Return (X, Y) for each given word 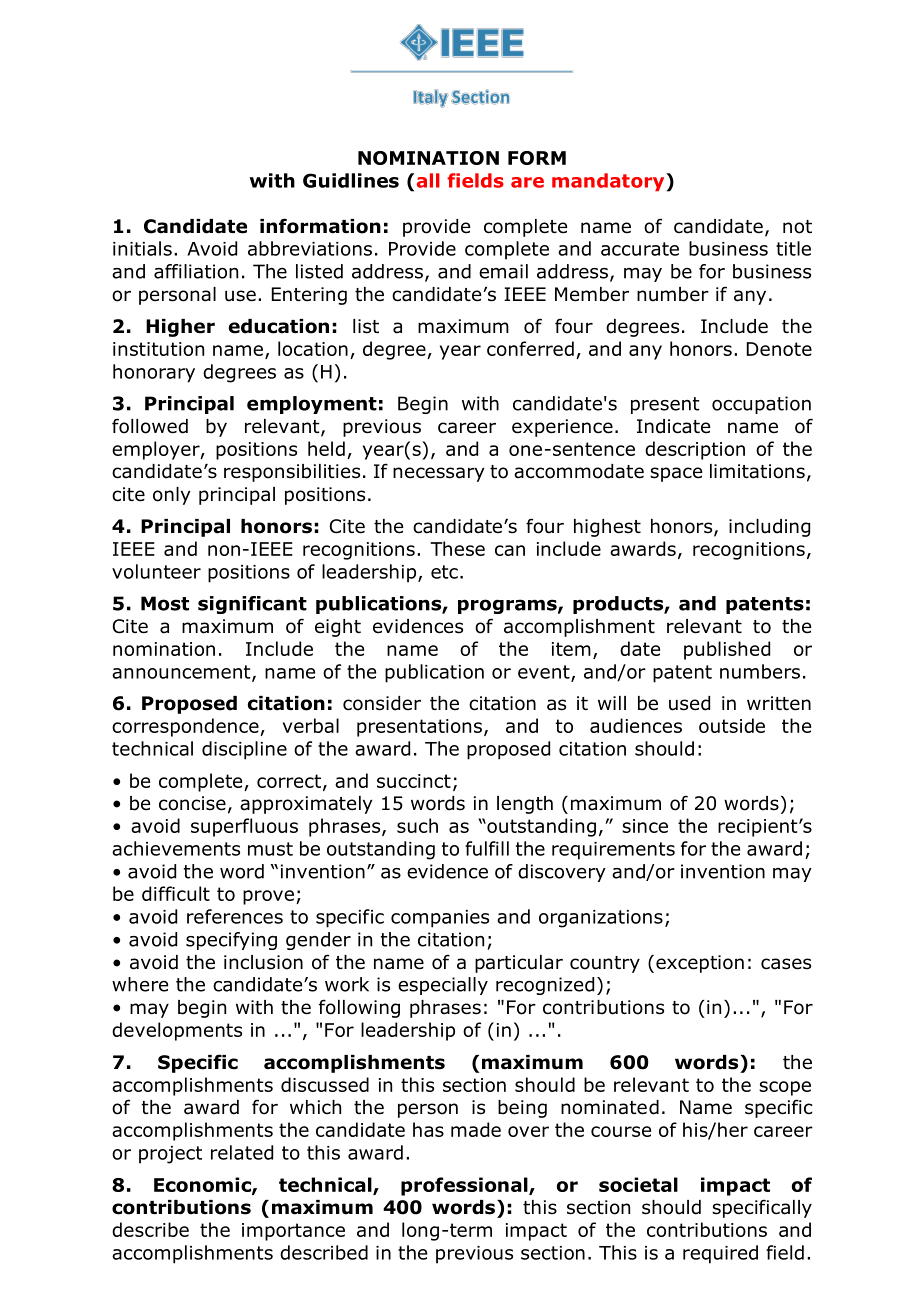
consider (382, 703)
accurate (640, 249)
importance (293, 1232)
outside (732, 725)
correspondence (186, 727)
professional (465, 1186)
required (720, 1254)
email (503, 271)
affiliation (196, 271)
